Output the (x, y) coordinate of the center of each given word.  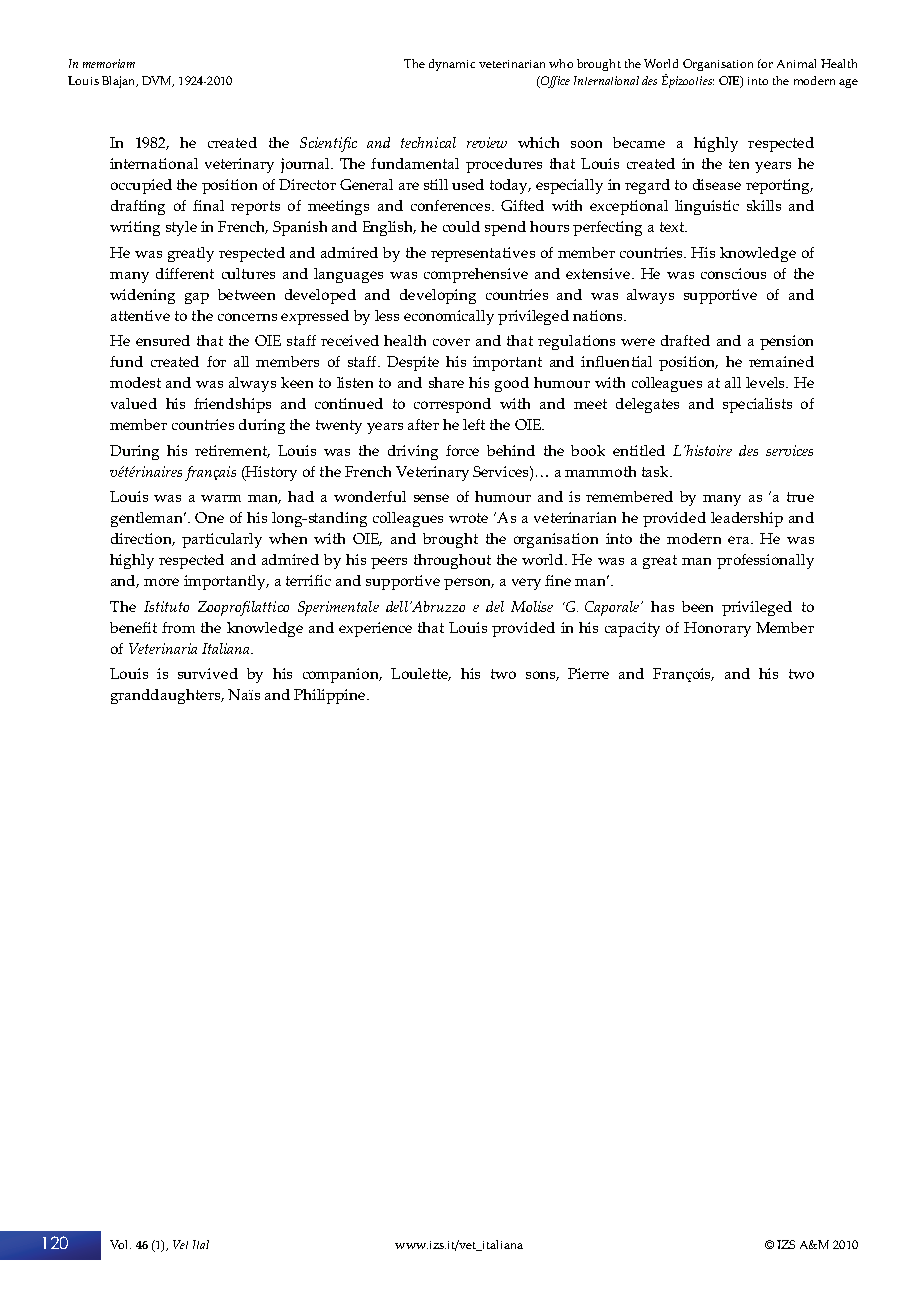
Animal (796, 63)
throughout (452, 561)
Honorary (717, 629)
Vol (120, 1244)
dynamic (452, 65)
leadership (747, 519)
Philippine (331, 696)
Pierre (588, 673)
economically (449, 317)
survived (208, 673)
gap (197, 298)
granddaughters (167, 696)
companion (342, 675)
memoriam (109, 63)
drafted (685, 340)
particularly (222, 540)
